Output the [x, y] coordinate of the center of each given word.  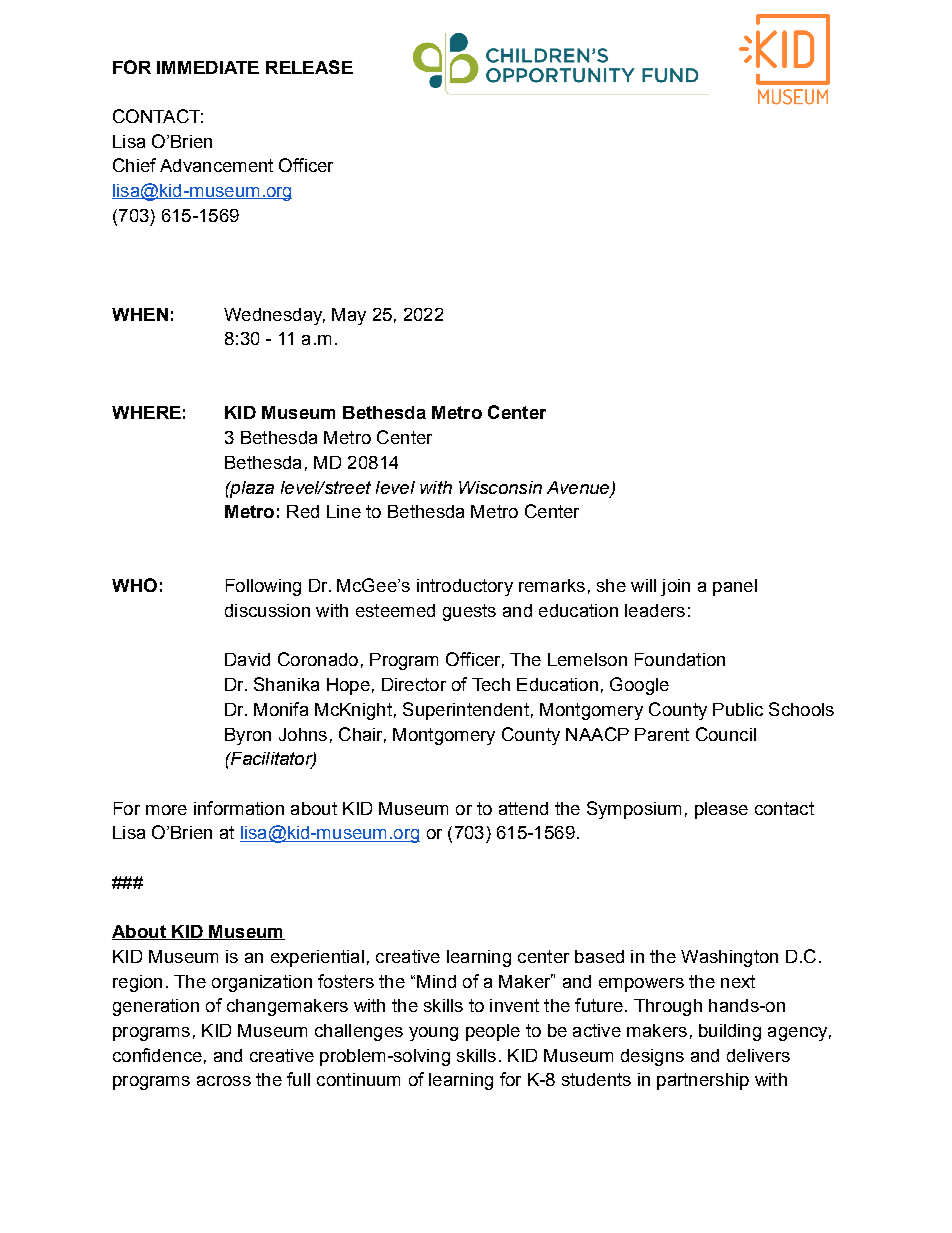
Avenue [579, 488]
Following [263, 587]
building [730, 1032]
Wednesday [274, 316]
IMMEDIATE [208, 67]
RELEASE [309, 67]
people [493, 1032]
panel [735, 587]
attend [523, 808]
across [224, 1081]
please [721, 810]
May [349, 316]
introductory [465, 587]
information [239, 808]
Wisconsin [500, 487]
